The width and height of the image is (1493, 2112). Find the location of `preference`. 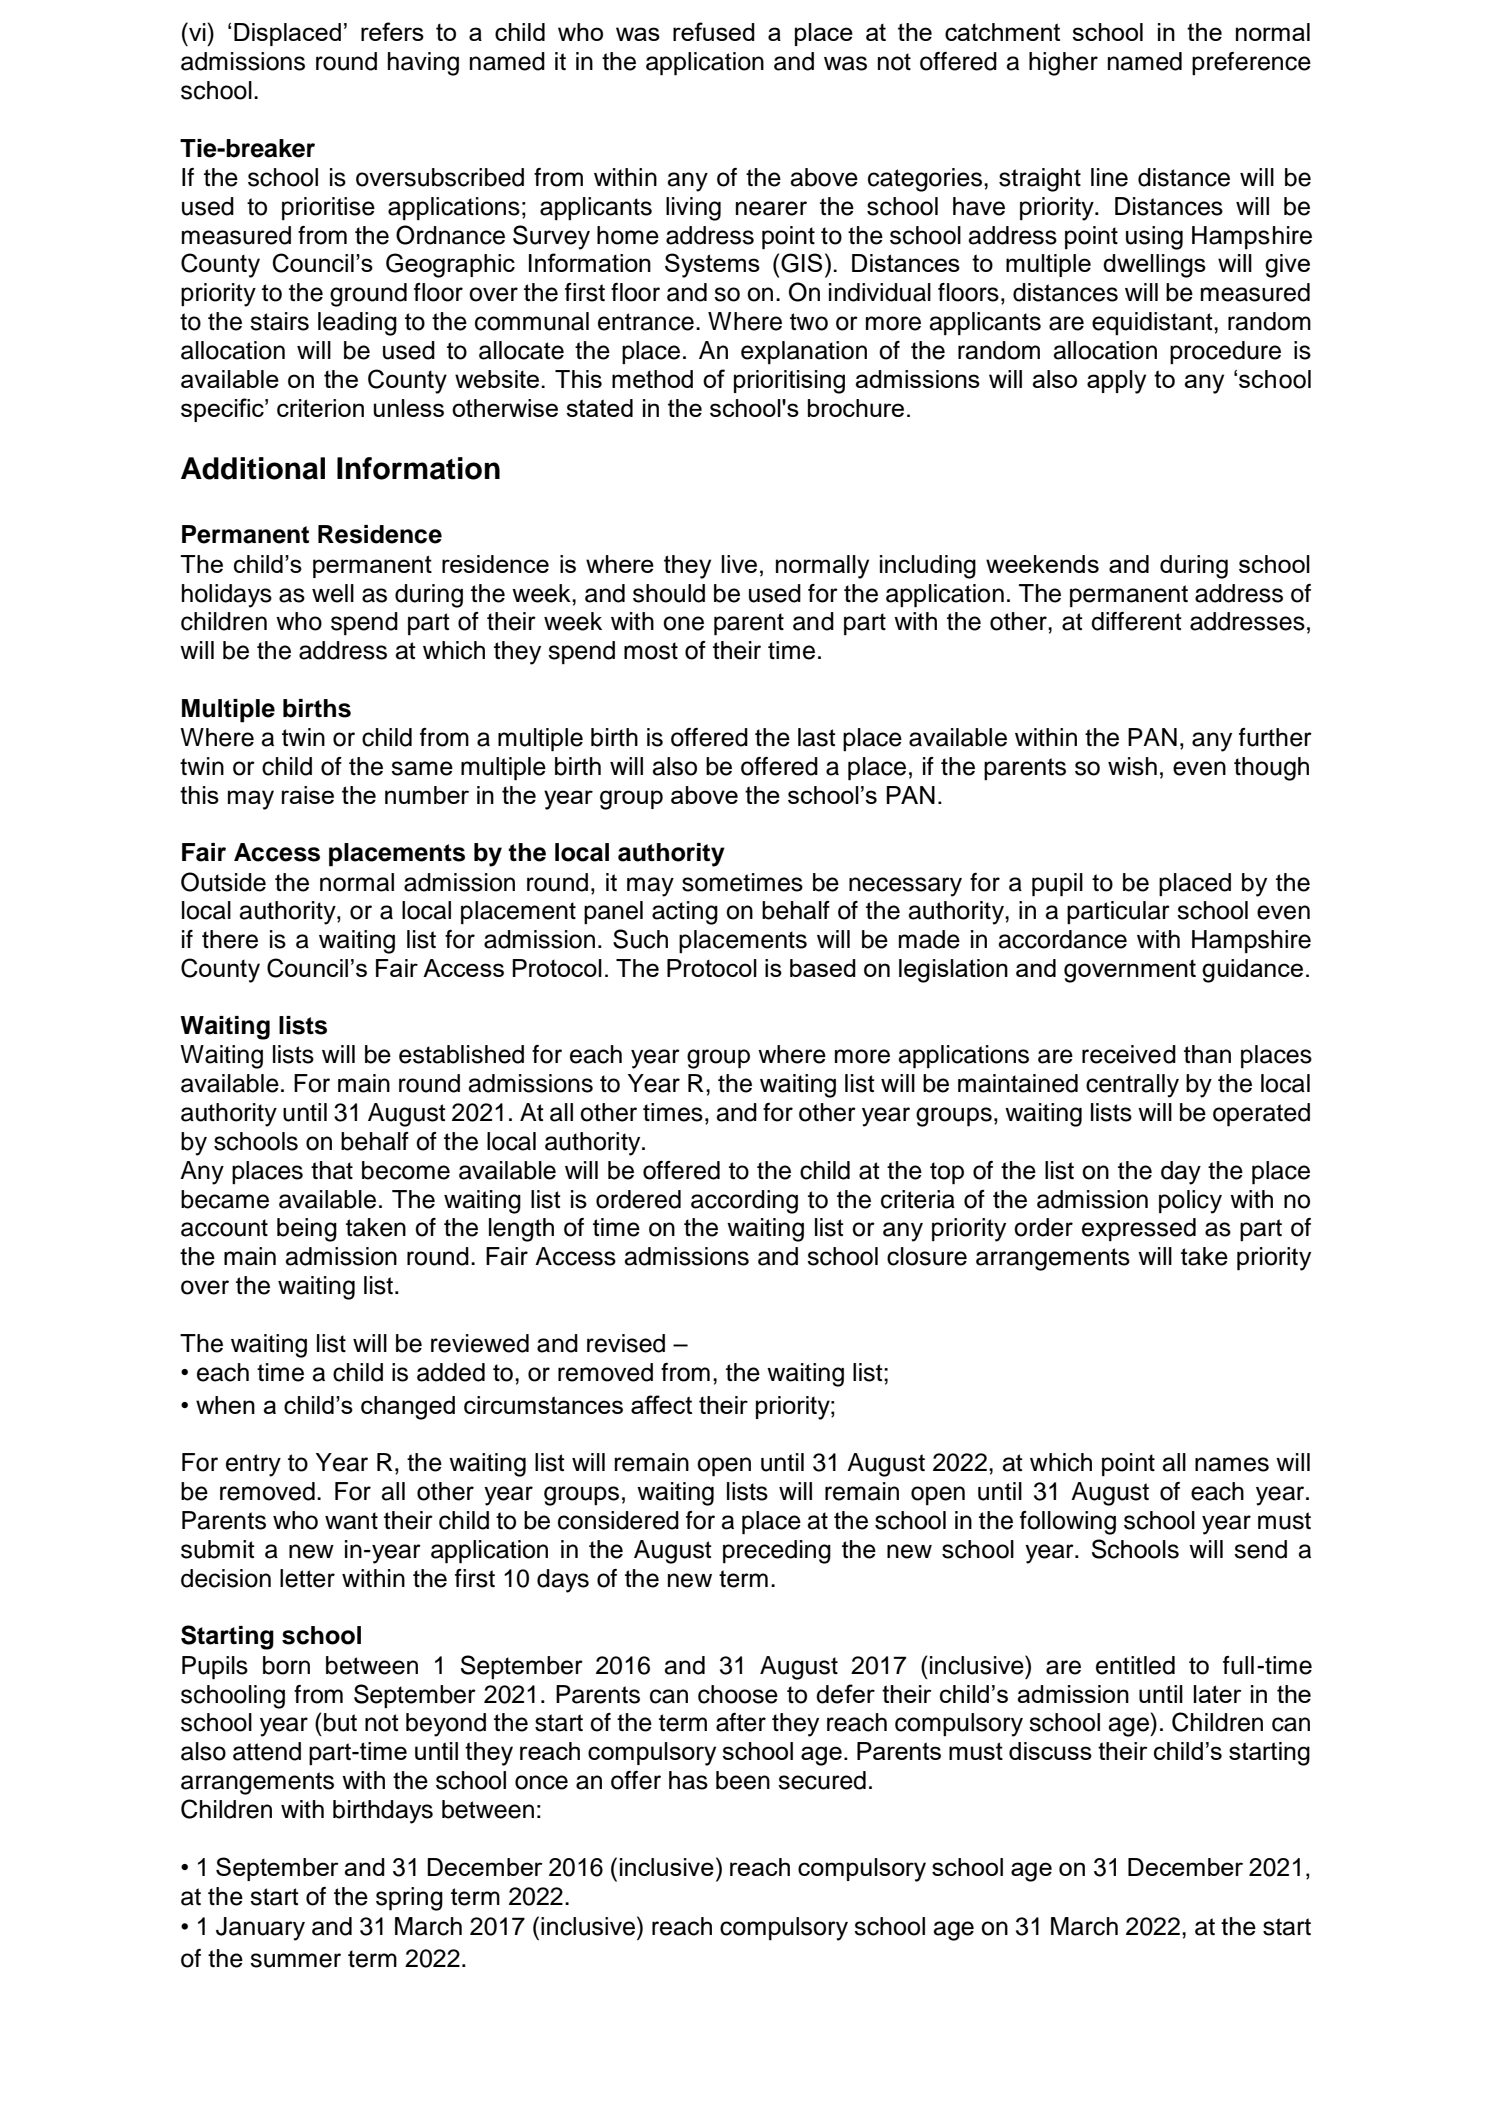

preference is located at coordinates (1251, 63).
